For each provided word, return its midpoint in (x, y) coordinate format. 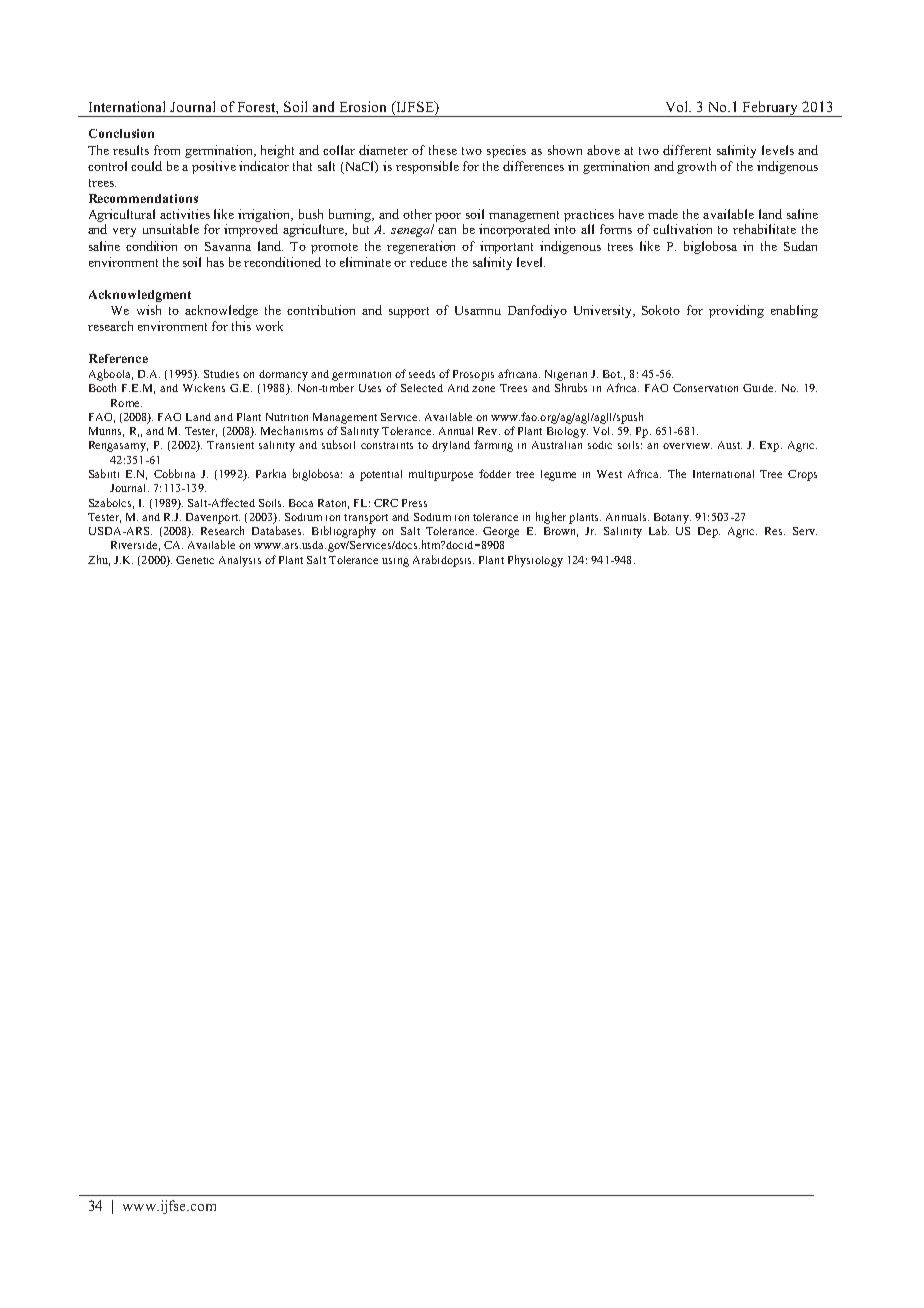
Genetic (195, 560)
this (241, 326)
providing (736, 311)
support (409, 312)
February (771, 109)
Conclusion (121, 133)
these (443, 150)
